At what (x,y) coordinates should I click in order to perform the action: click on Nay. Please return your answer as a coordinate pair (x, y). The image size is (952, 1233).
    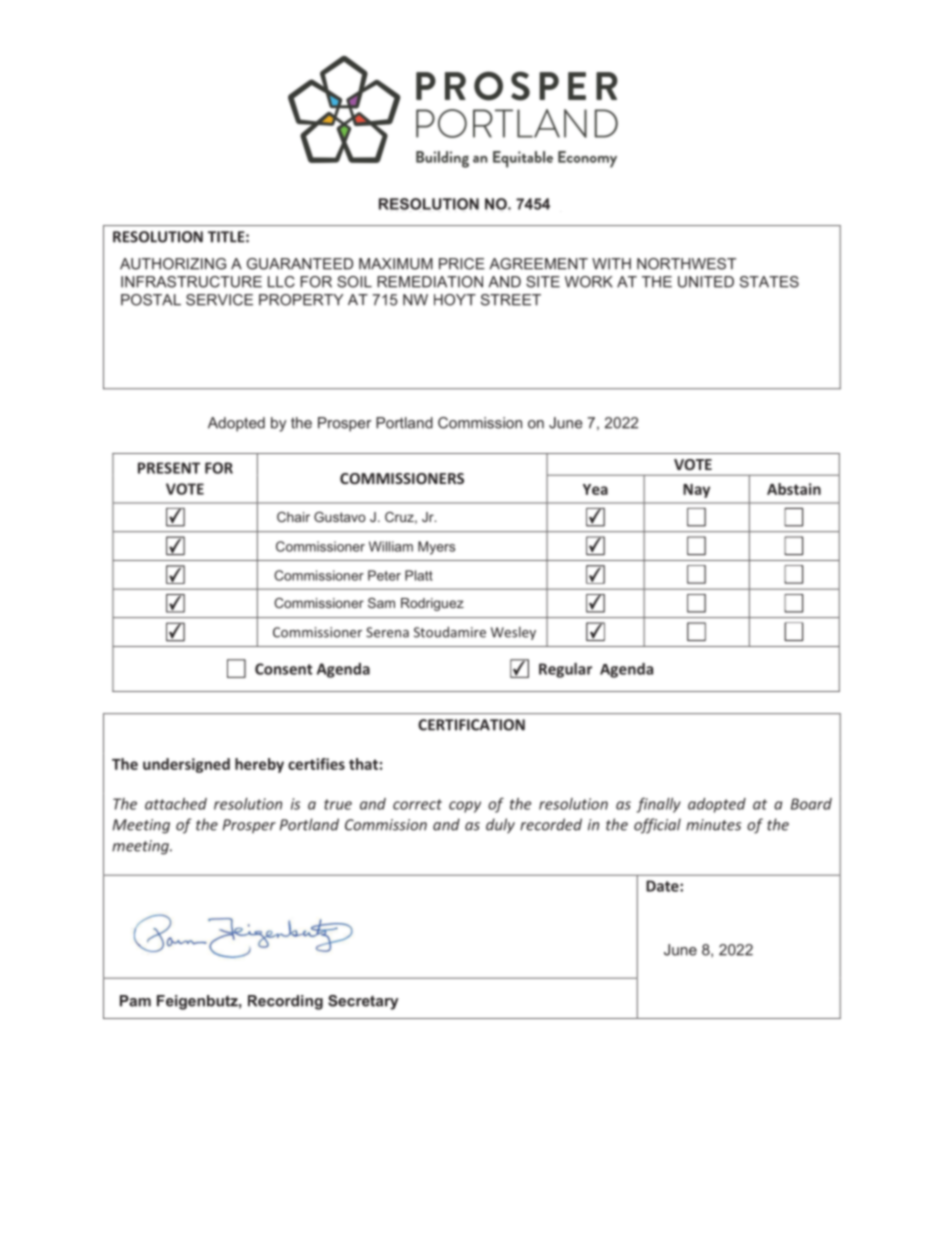
    Looking at the image, I should click on (696, 491).
